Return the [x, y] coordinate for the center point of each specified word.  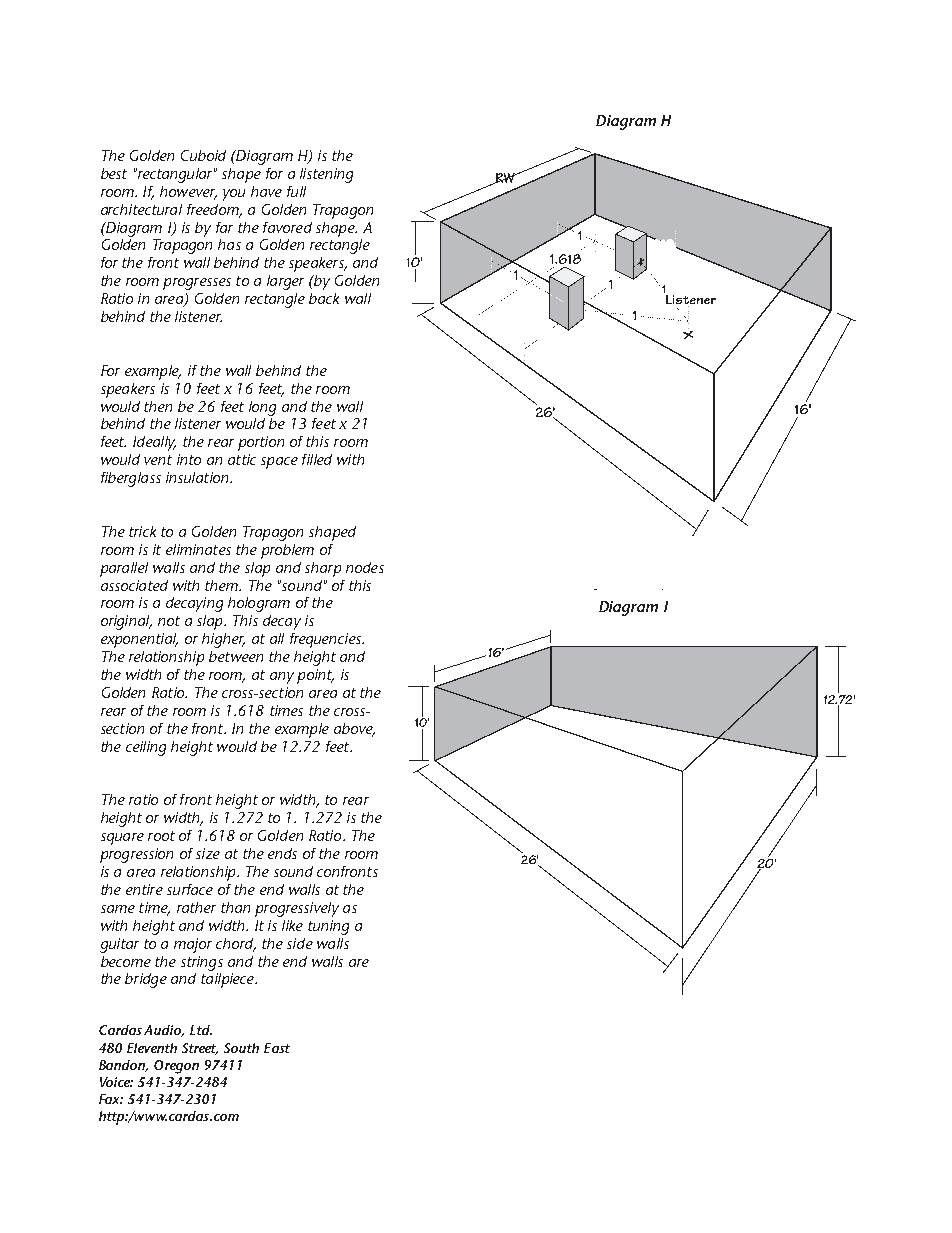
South [241, 1048]
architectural [141, 209]
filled [317, 459]
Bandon [123, 1066]
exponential [139, 640]
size [208, 853]
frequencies [327, 640]
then [158, 406]
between [236, 656]
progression [136, 855]
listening [326, 175]
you [234, 195]
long [262, 408]
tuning [328, 927]
